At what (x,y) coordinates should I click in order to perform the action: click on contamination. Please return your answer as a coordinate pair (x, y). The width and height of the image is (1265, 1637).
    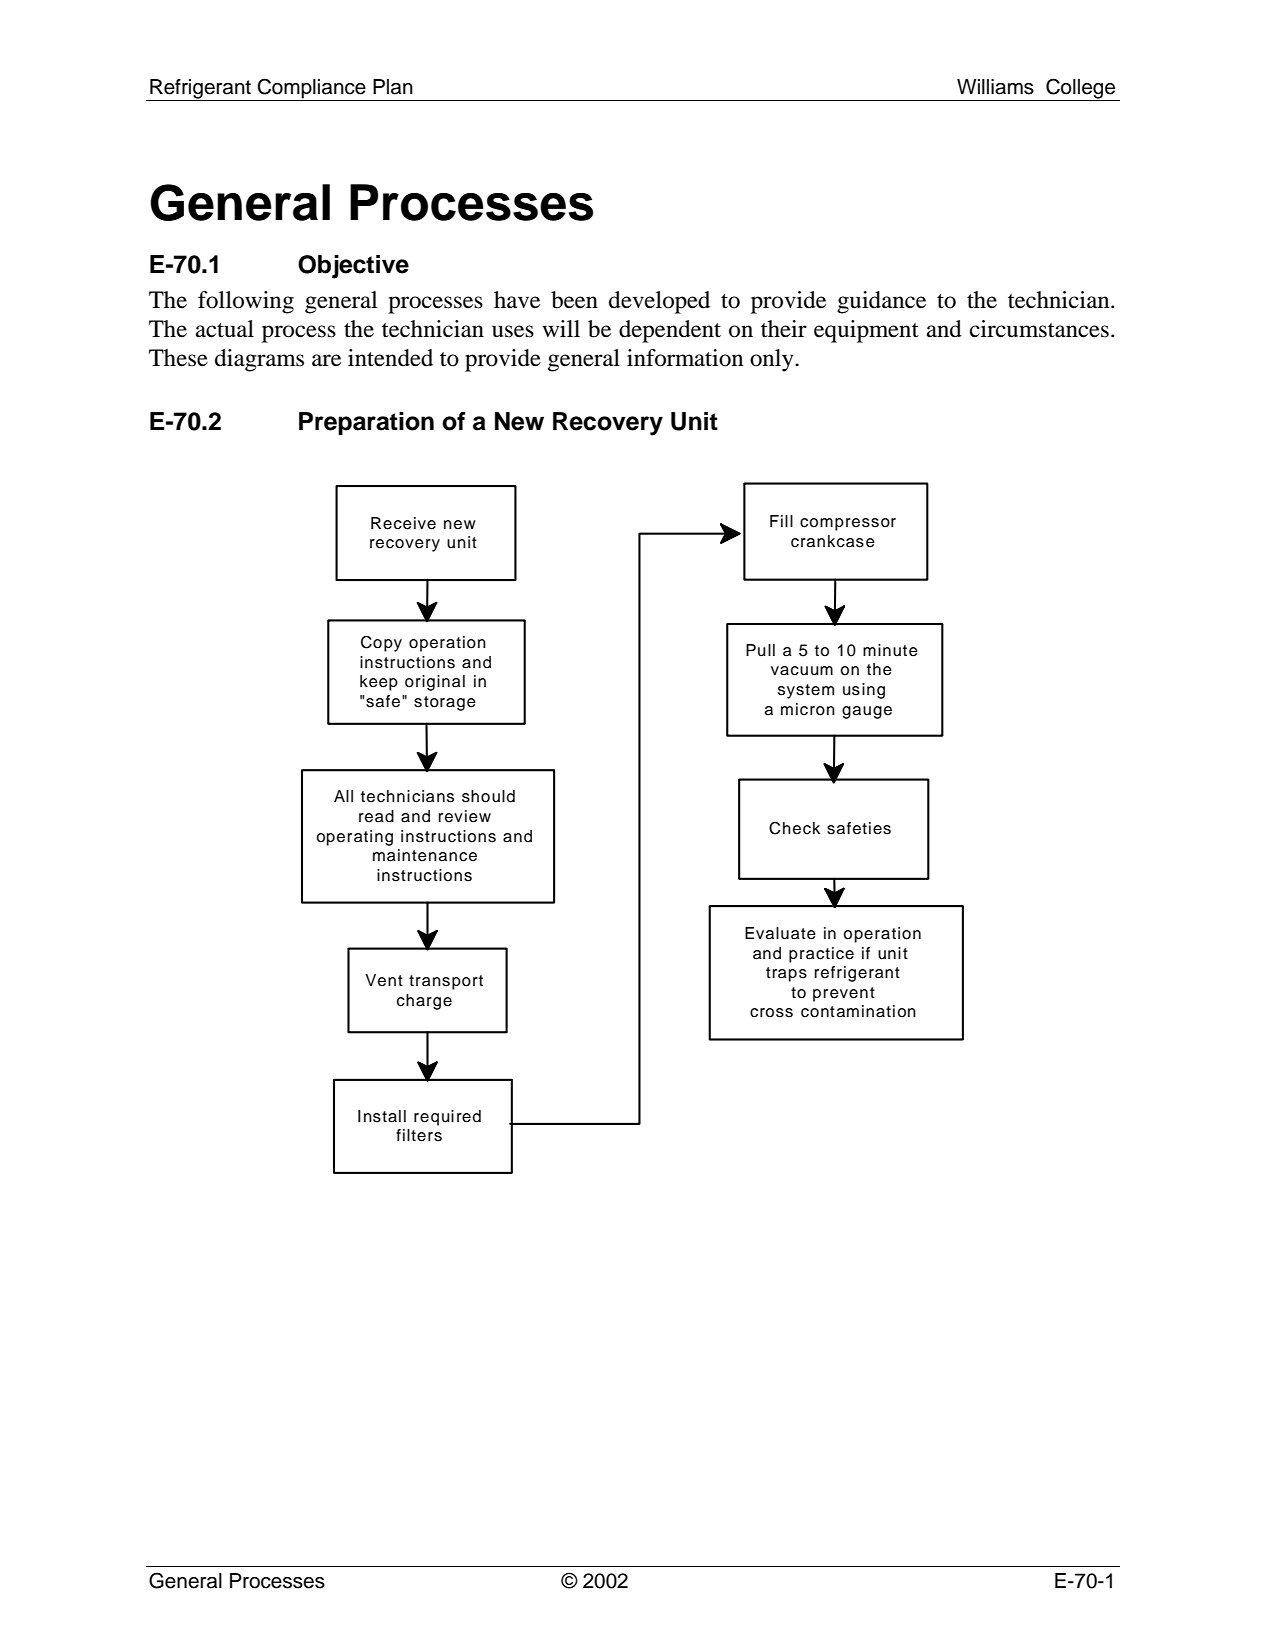
    Looking at the image, I should click on (858, 1011).
